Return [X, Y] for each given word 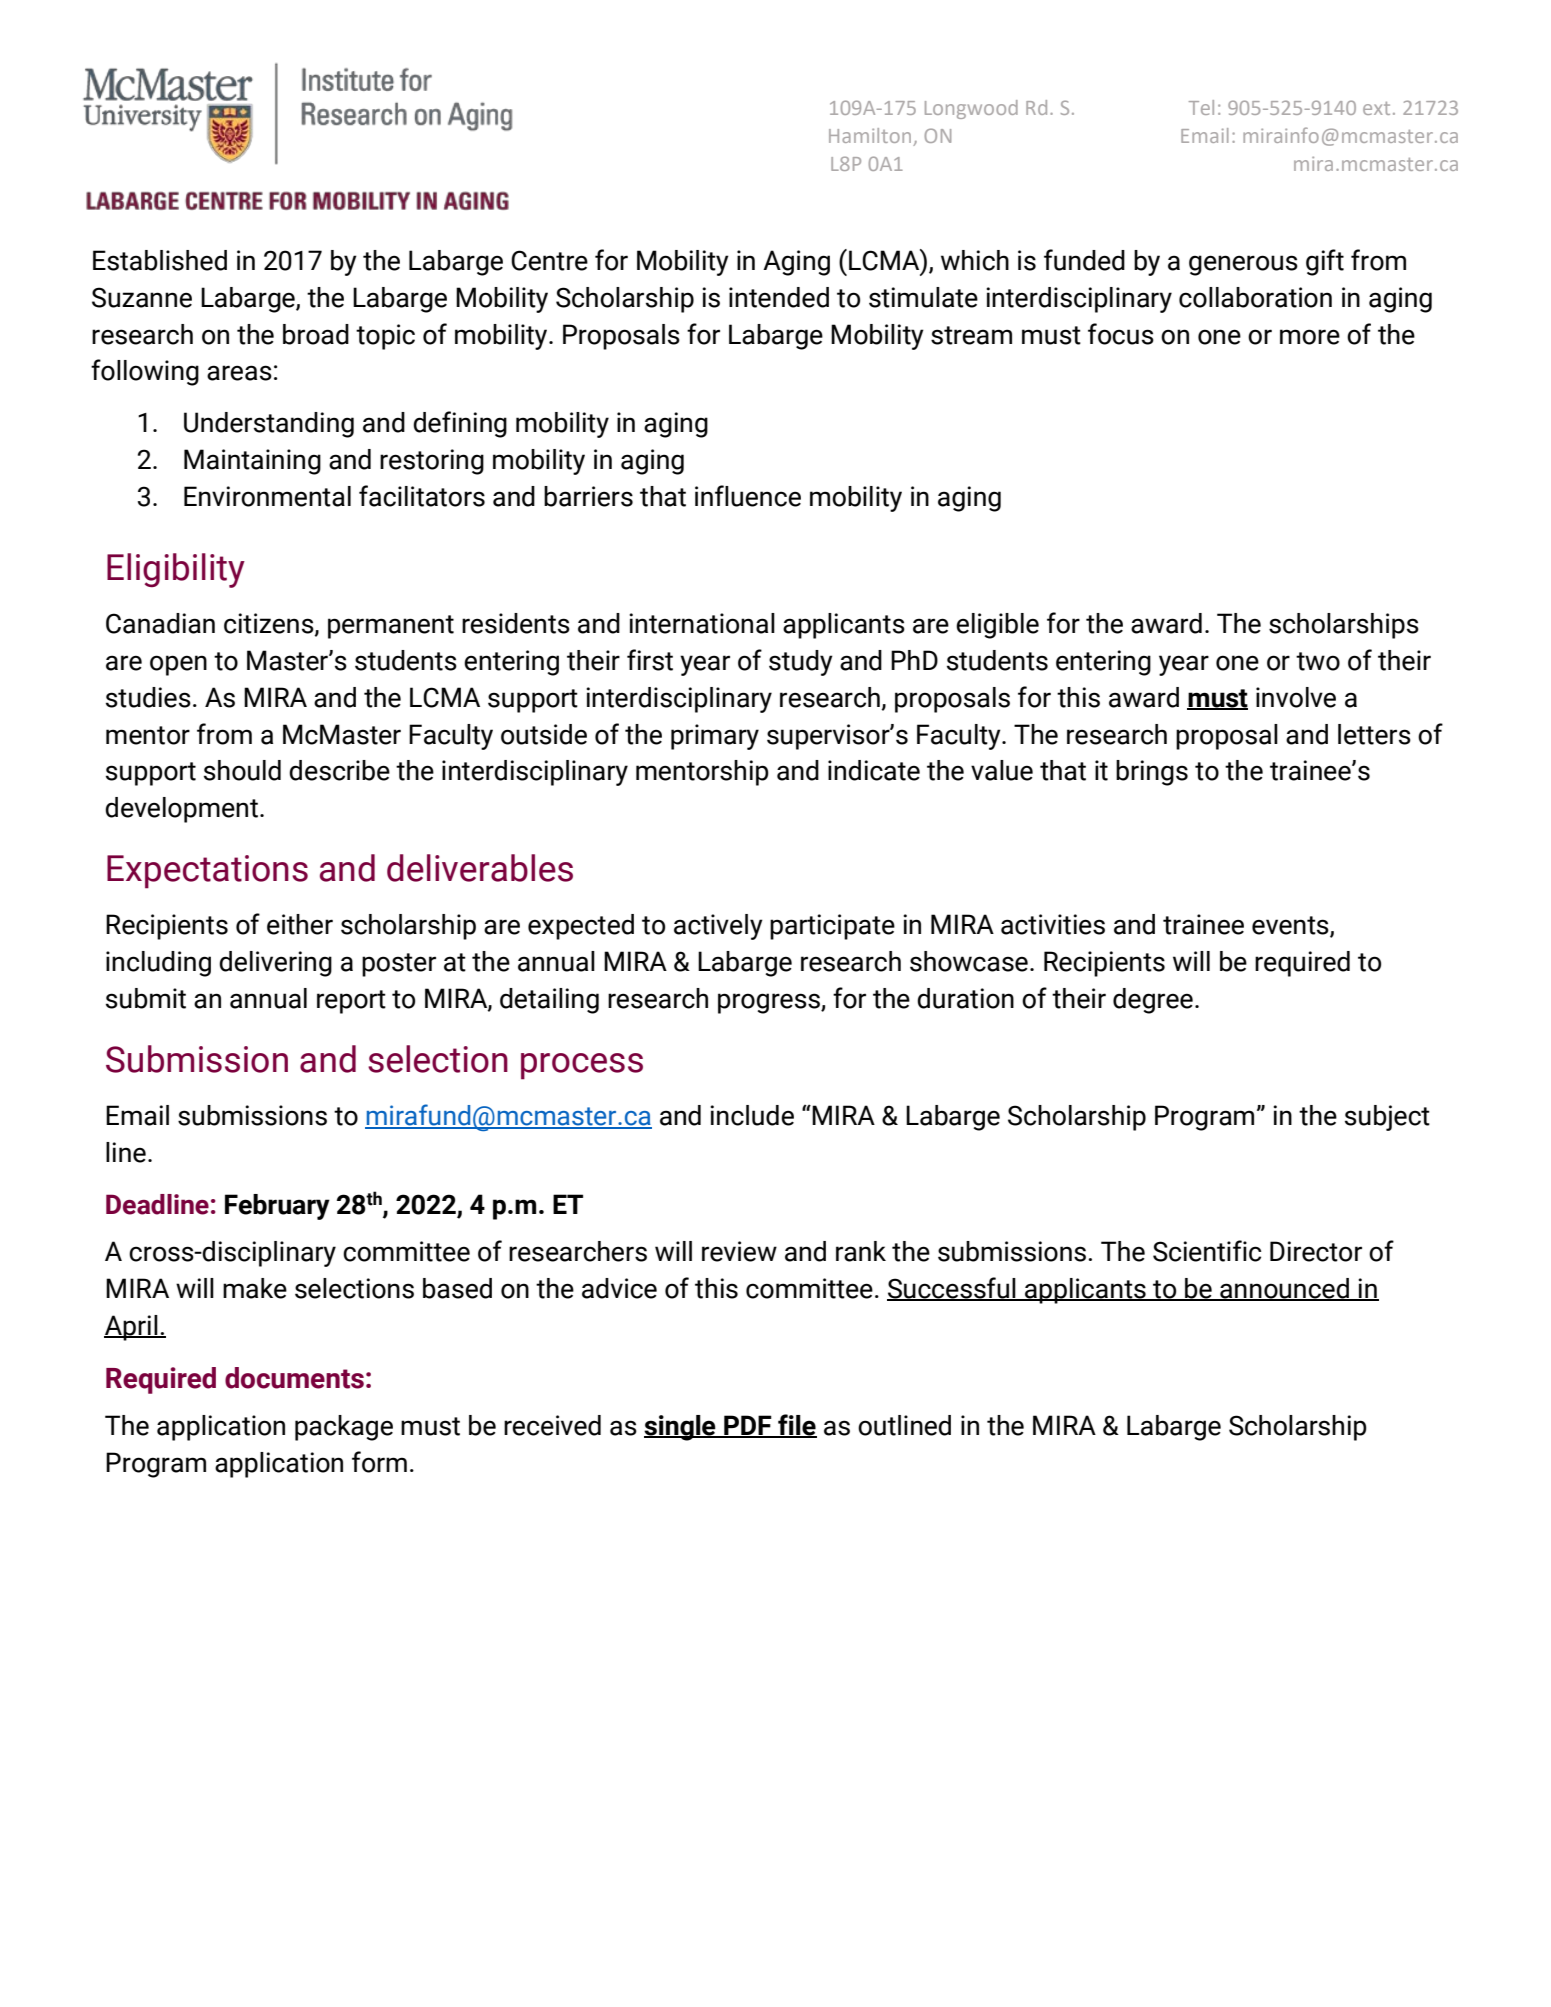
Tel [1201, 107]
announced [1284, 1289]
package [344, 1428]
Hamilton [871, 137]
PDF [748, 1426]
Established [160, 260]
